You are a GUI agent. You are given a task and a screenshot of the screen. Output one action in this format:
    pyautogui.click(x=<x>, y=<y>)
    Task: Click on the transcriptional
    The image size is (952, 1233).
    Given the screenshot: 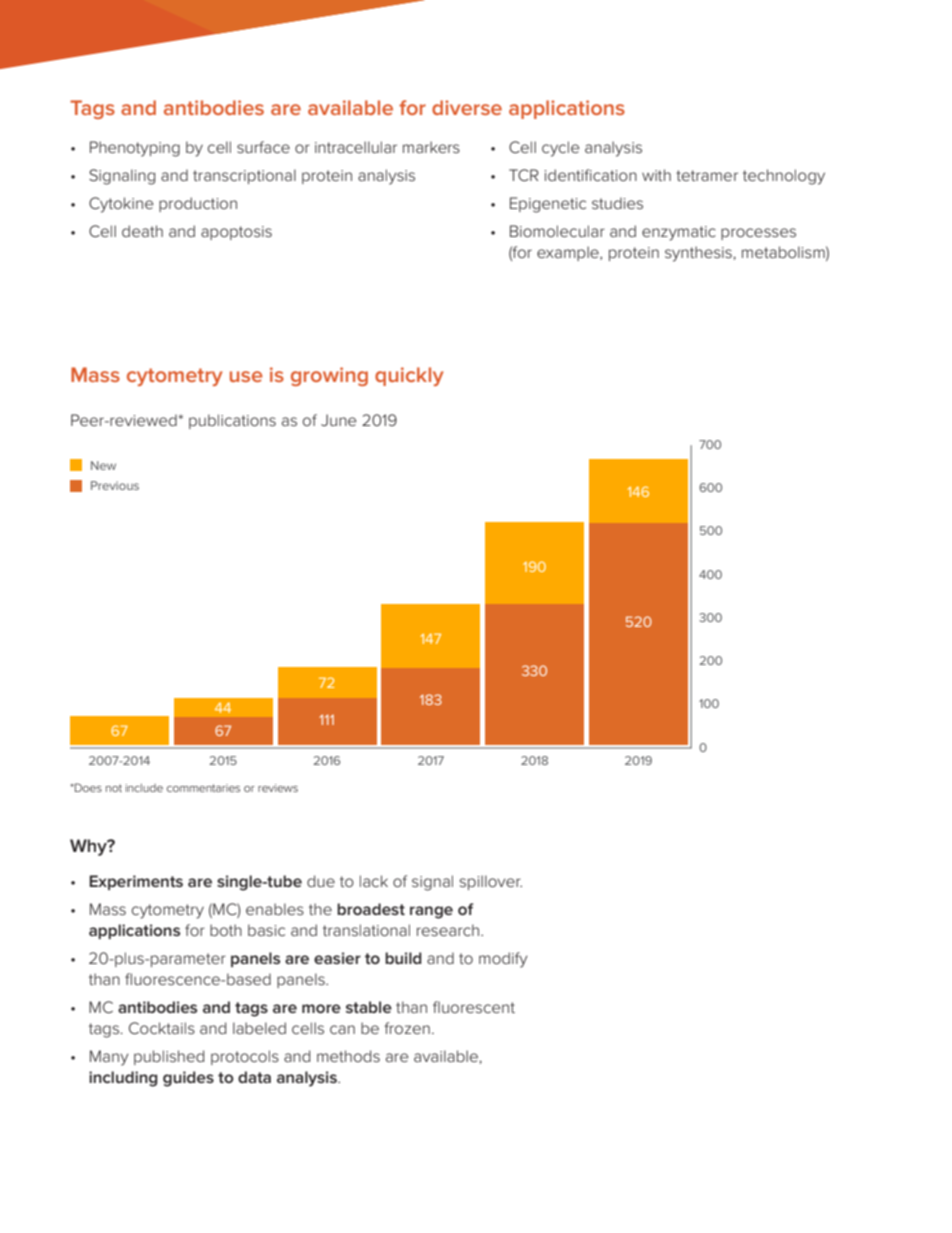 What is the action you would take?
    pyautogui.click(x=244, y=176)
